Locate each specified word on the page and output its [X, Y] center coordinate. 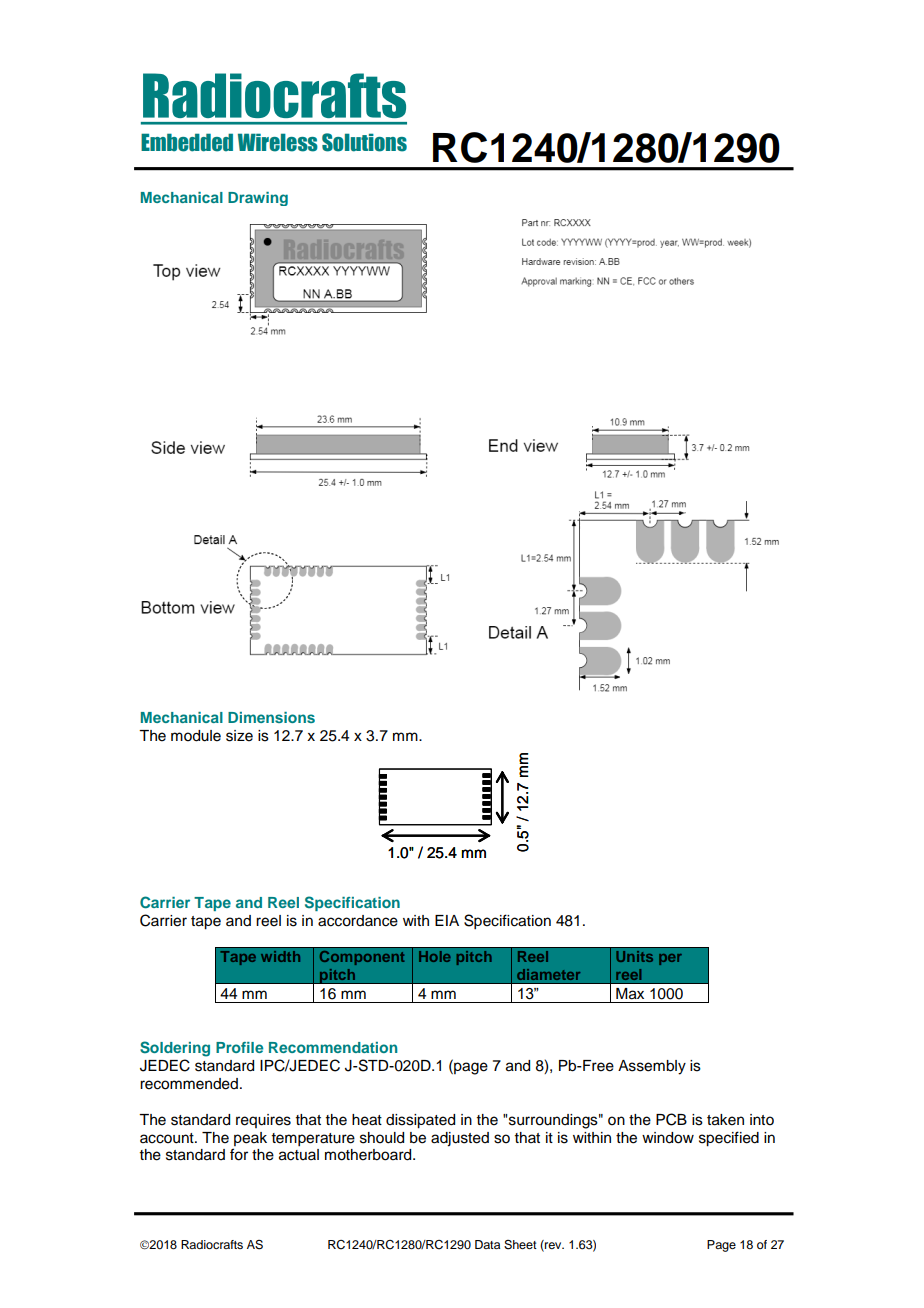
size [239, 736]
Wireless [278, 142]
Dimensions [271, 717]
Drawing [258, 199]
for [239, 1154]
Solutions [364, 142]
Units [634, 956]
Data [487, 1244]
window [668, 1138]
